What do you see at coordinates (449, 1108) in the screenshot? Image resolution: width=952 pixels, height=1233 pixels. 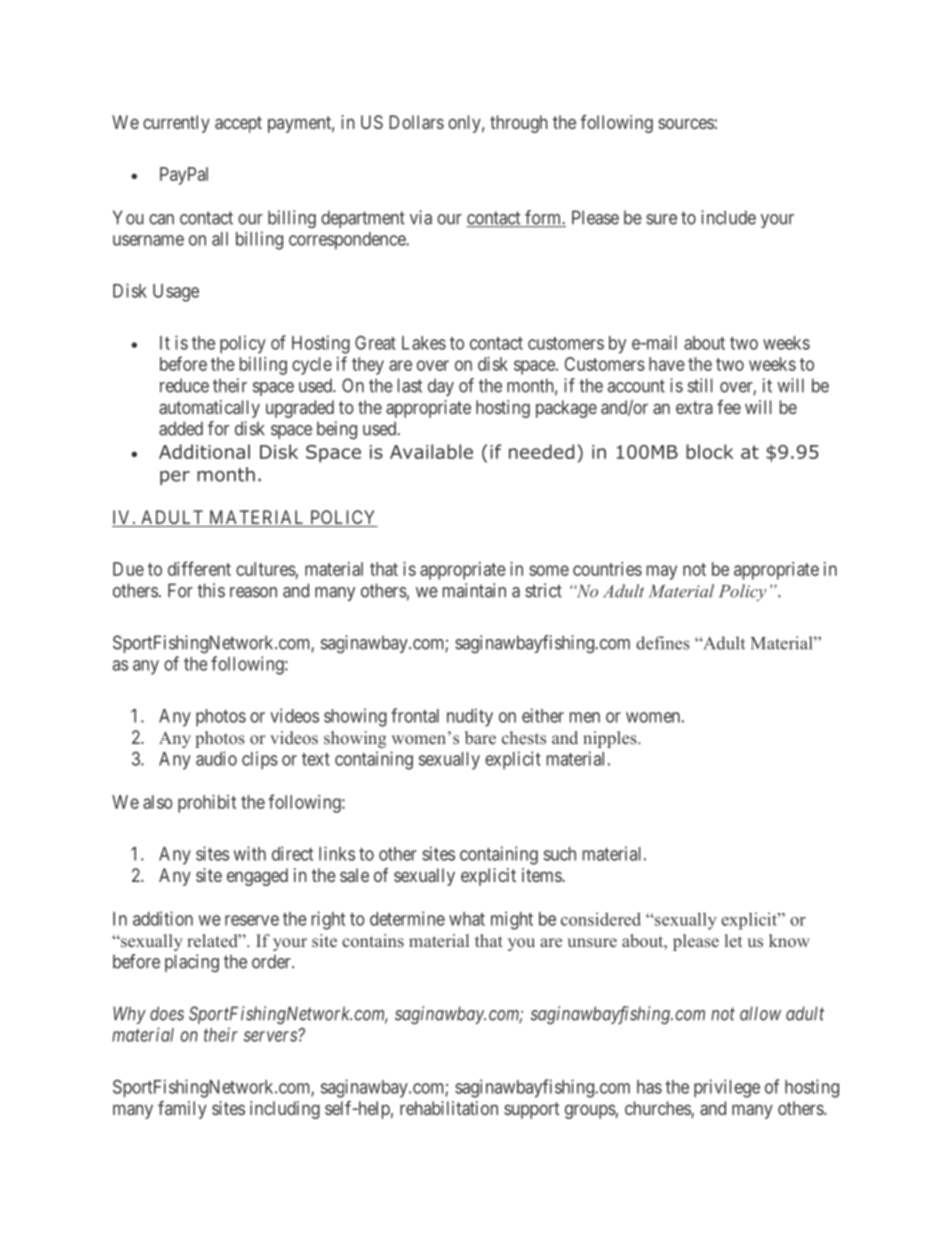 I see `rehabilitation` at bounding box center [449, 1108].
